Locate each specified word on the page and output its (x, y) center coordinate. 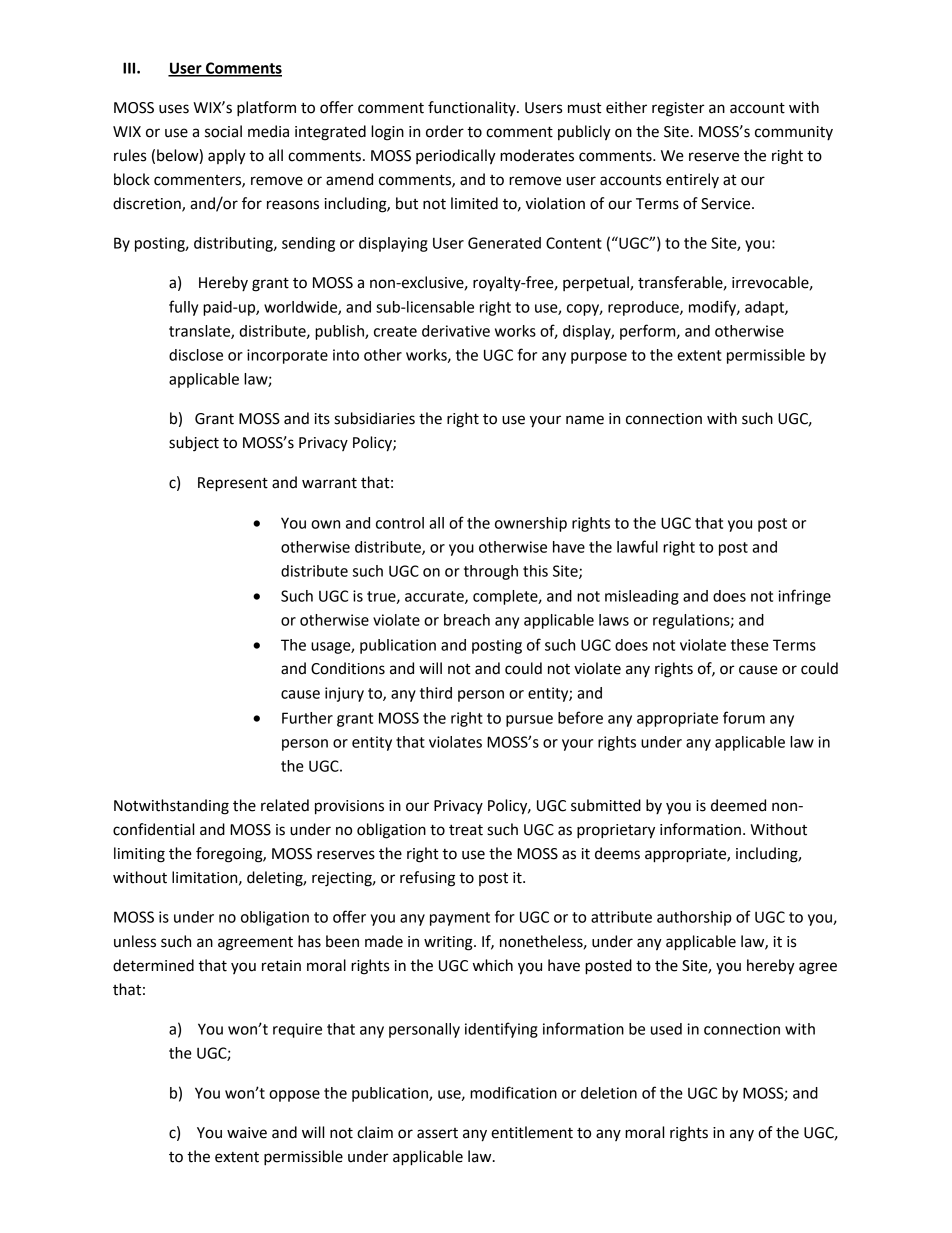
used (666, 1029)
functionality (473, 108)
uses (174, 109)
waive (247, 1133)
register (678, 109)
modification (513, 1092)
